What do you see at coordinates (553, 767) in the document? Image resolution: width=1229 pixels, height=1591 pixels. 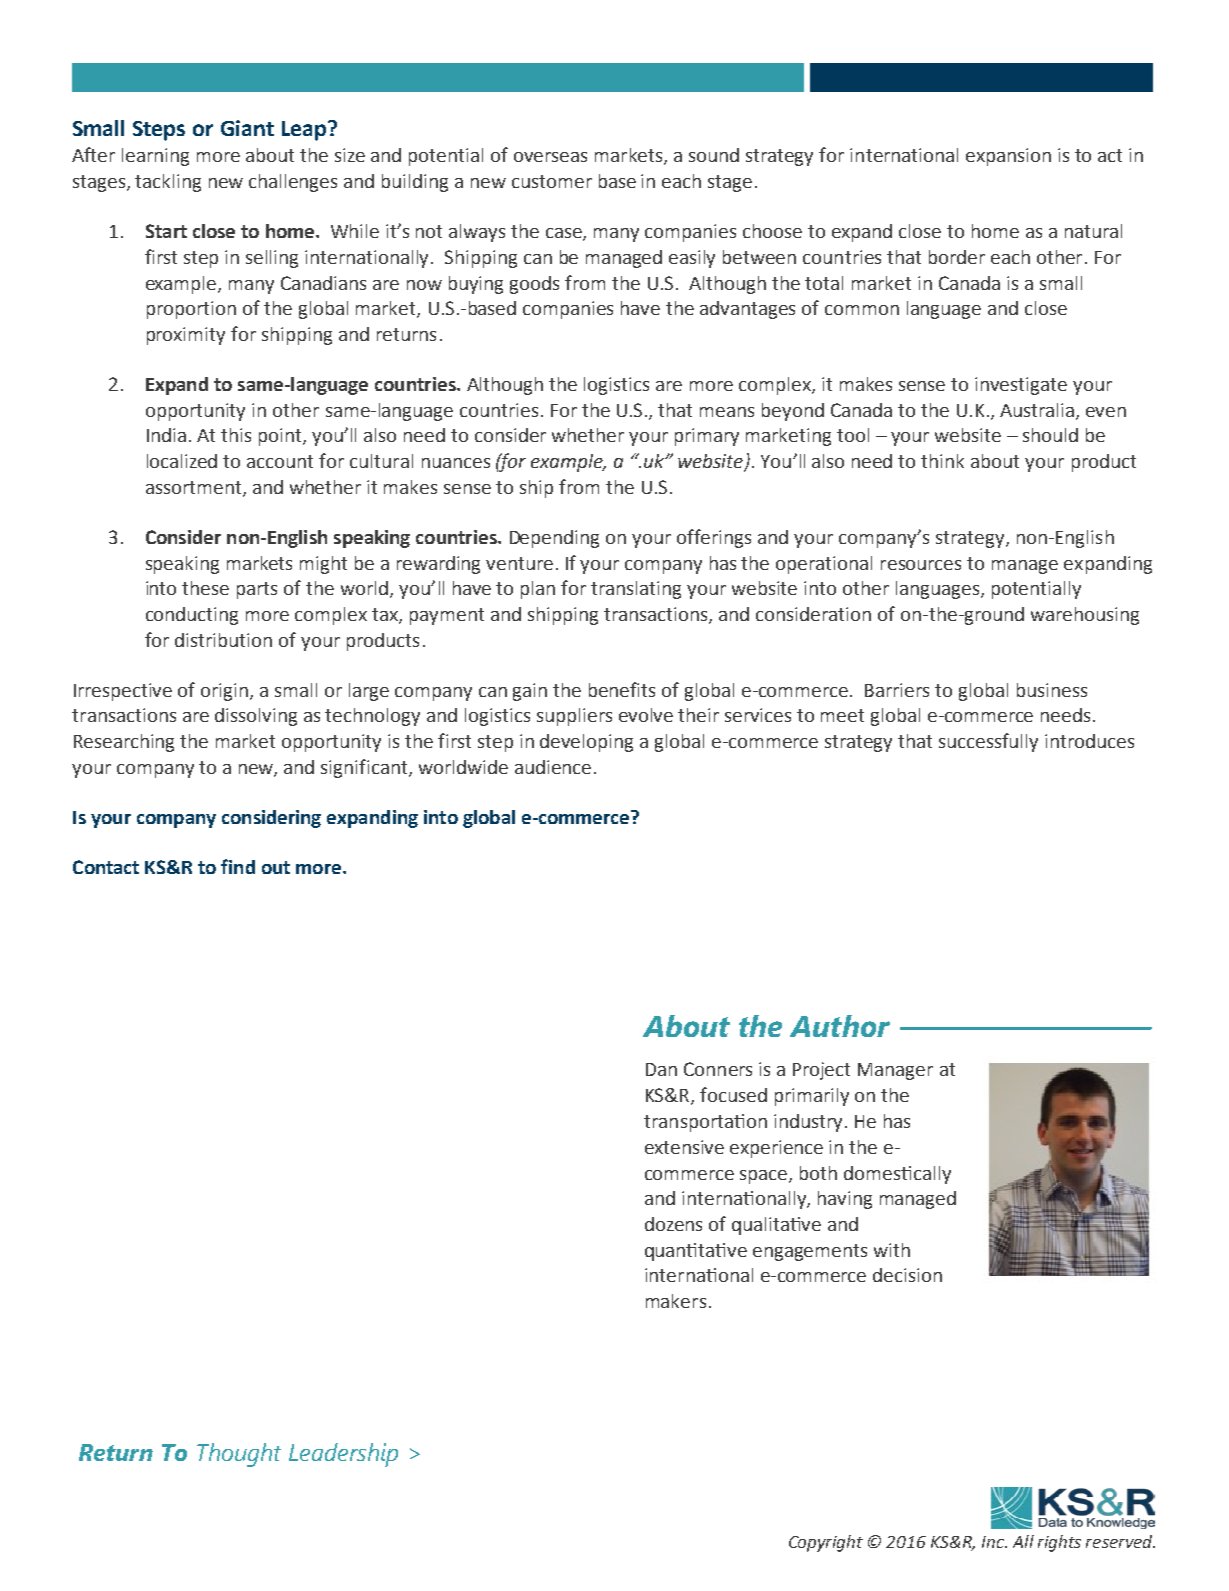 I see `audience` at bounding box center [553, 767].
